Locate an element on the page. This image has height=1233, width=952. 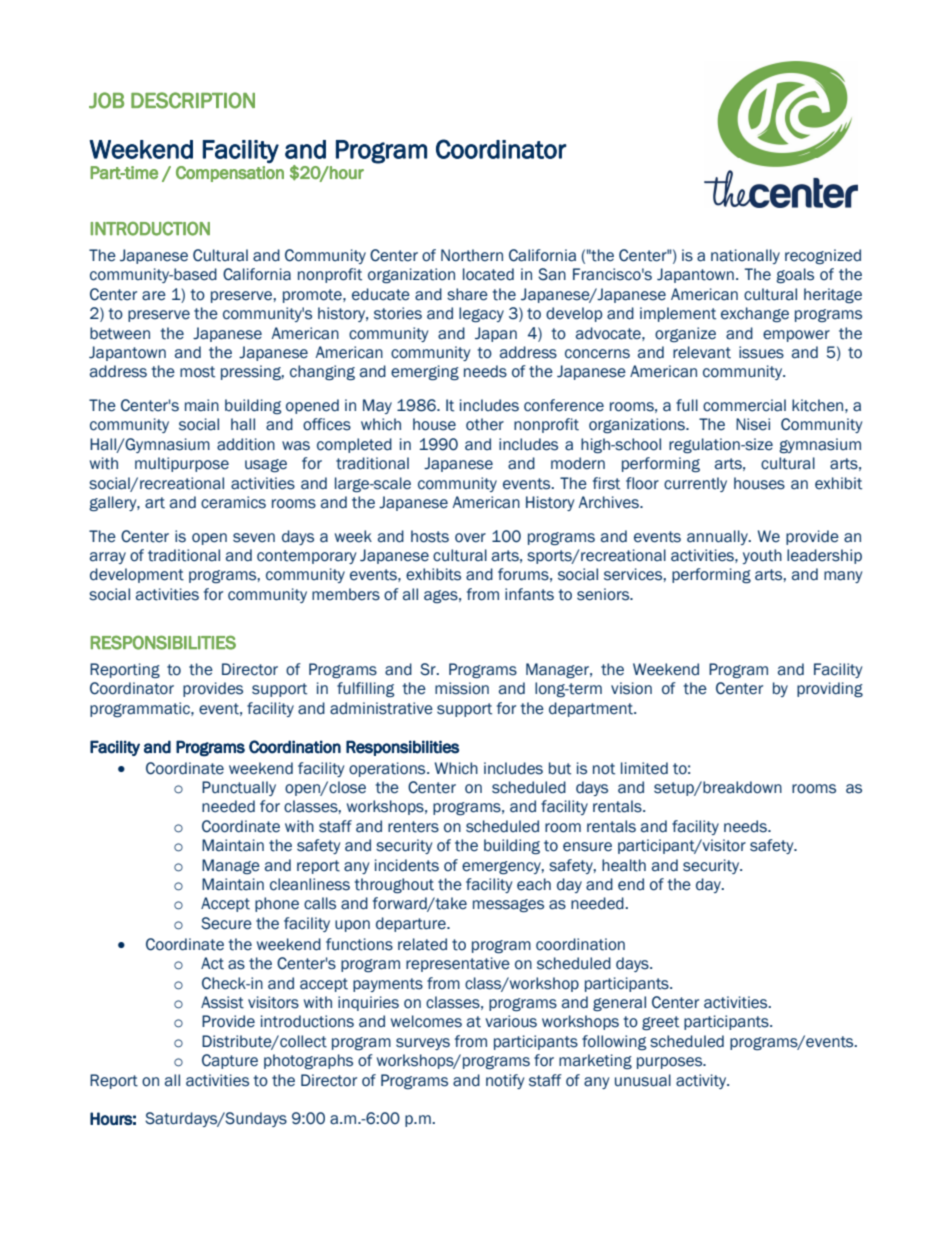
other is located at coordinates (485, 424).
